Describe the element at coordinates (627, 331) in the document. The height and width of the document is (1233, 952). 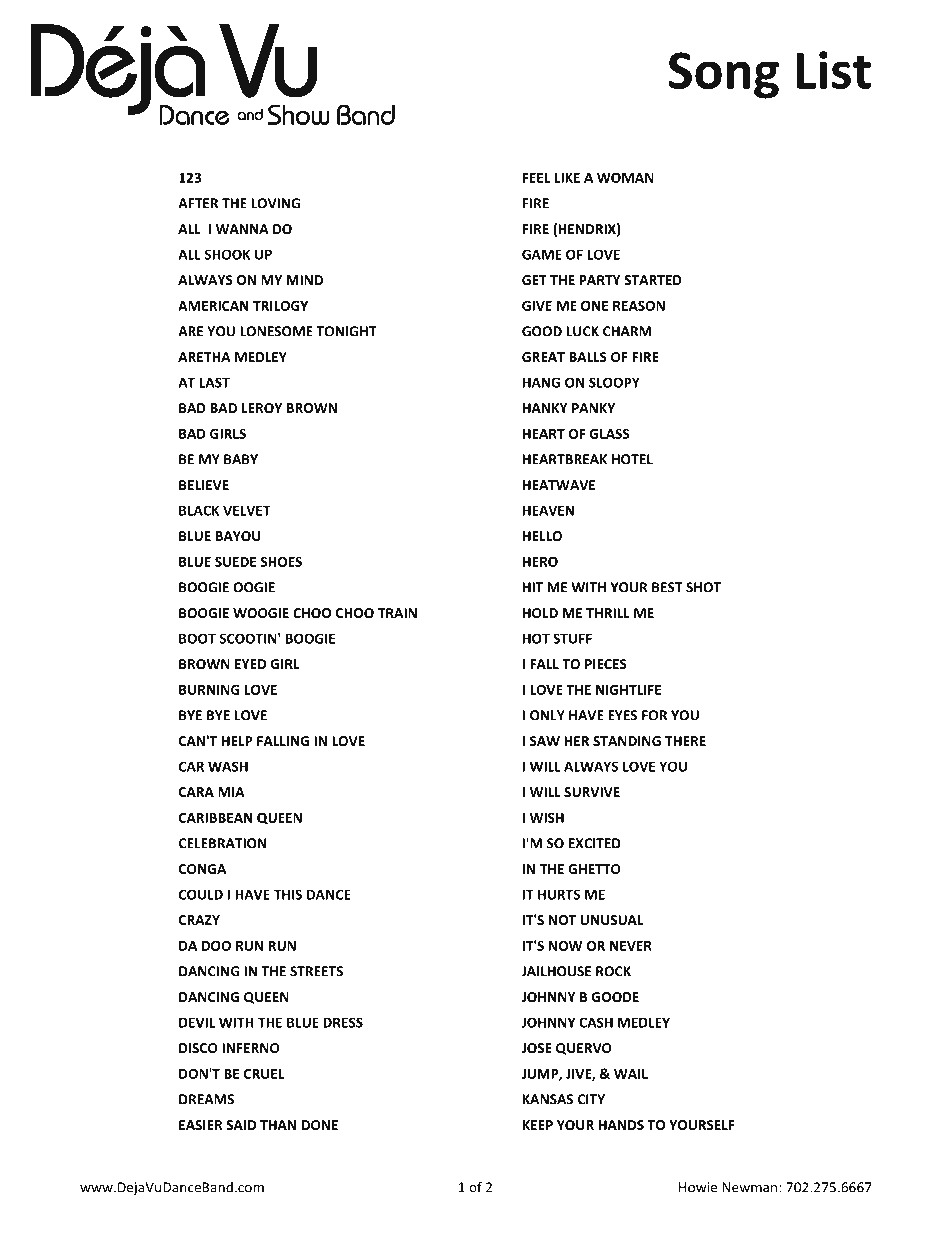
I see `CHARM` at that location.
